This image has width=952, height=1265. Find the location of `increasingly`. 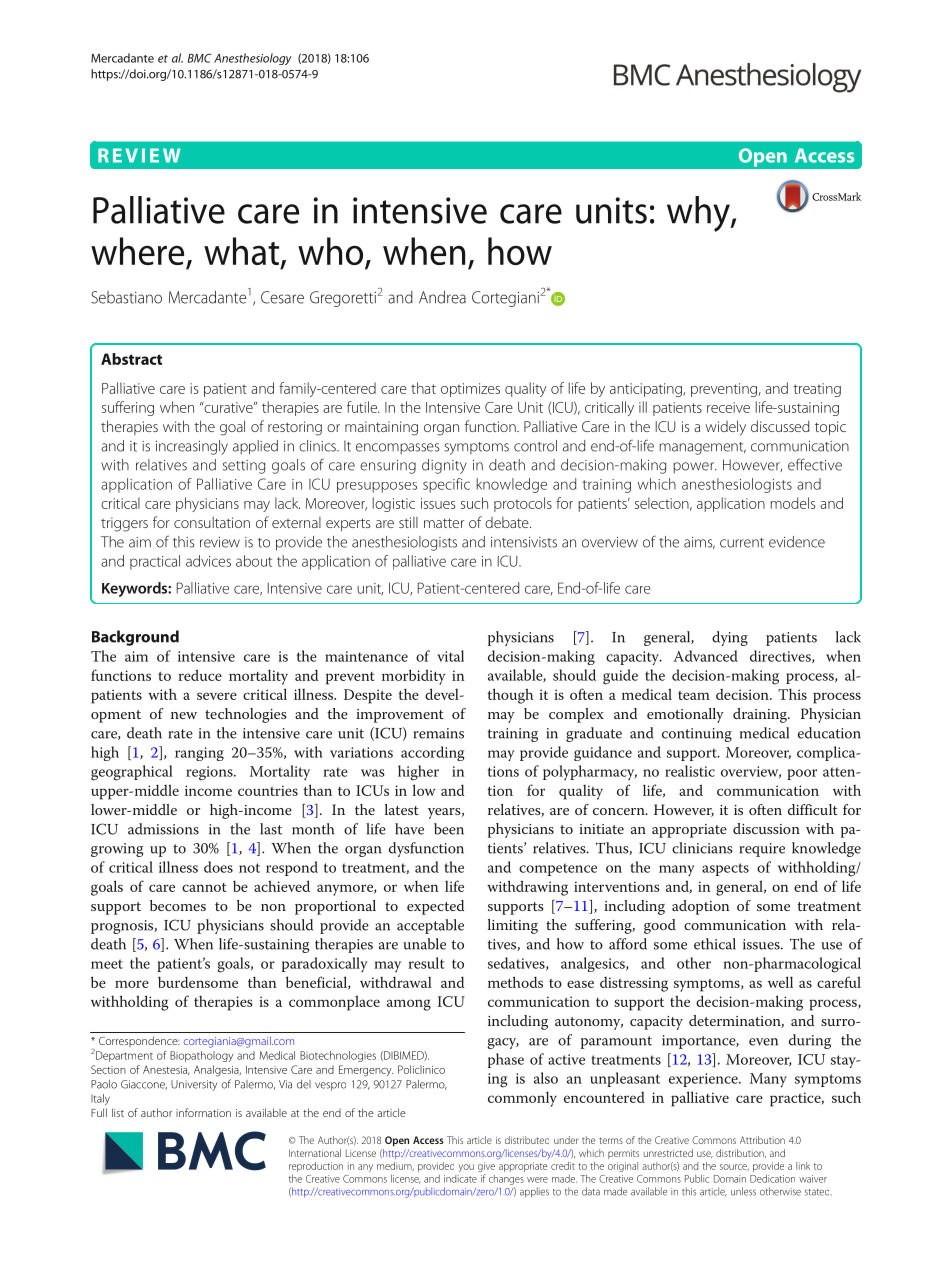

increasingly is located at coordinates (192, 447).
